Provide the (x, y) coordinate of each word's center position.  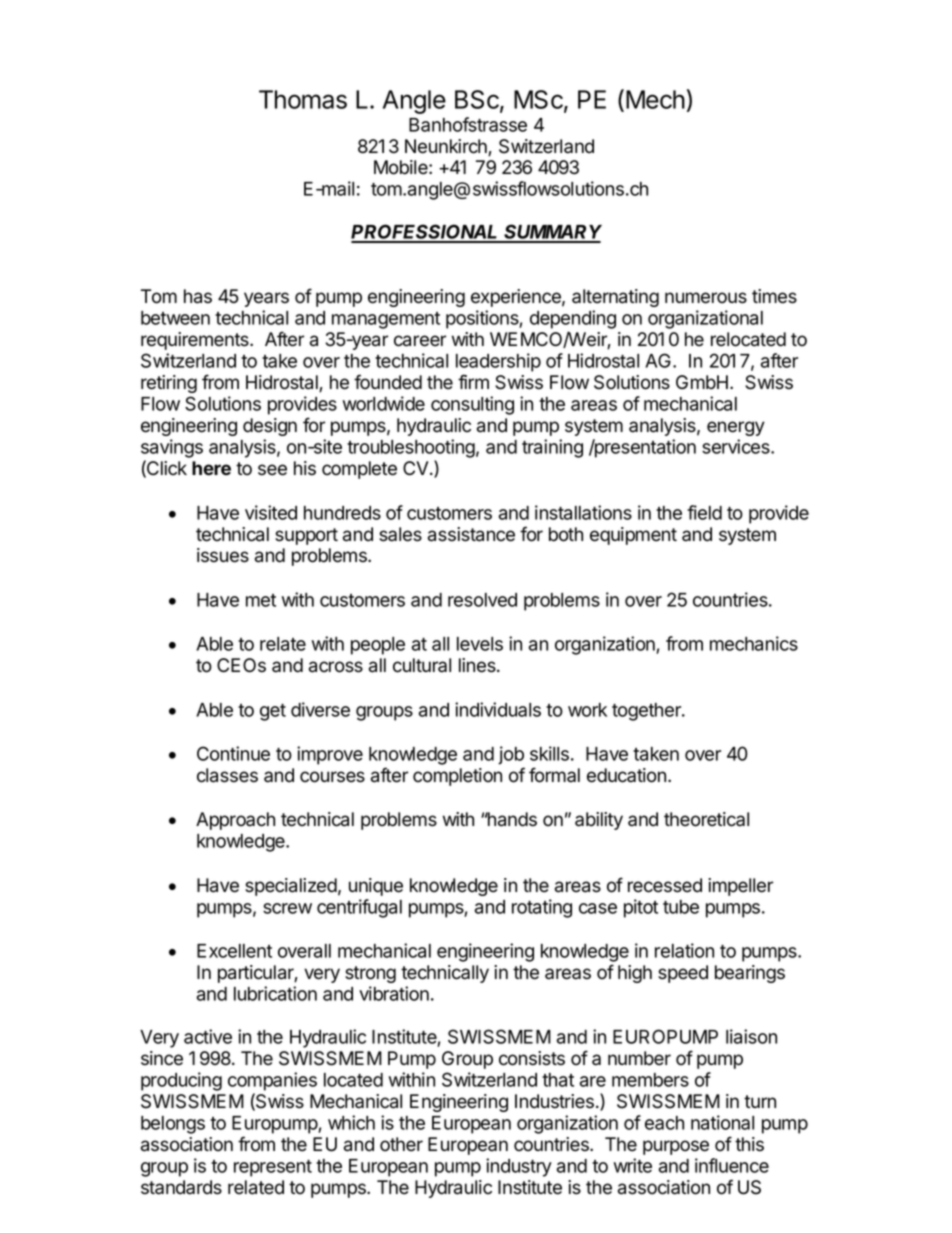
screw (287, 908)
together (647, 712)
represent (273, 1168)
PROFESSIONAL (426, 233)
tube (681, 907)
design (270, 427)
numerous (706, 298)
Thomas (303, 99)
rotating (542, 908)
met (261, 600)
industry (519, 1167)
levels (480, 644)
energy (736, 428)
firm (473, 381)
